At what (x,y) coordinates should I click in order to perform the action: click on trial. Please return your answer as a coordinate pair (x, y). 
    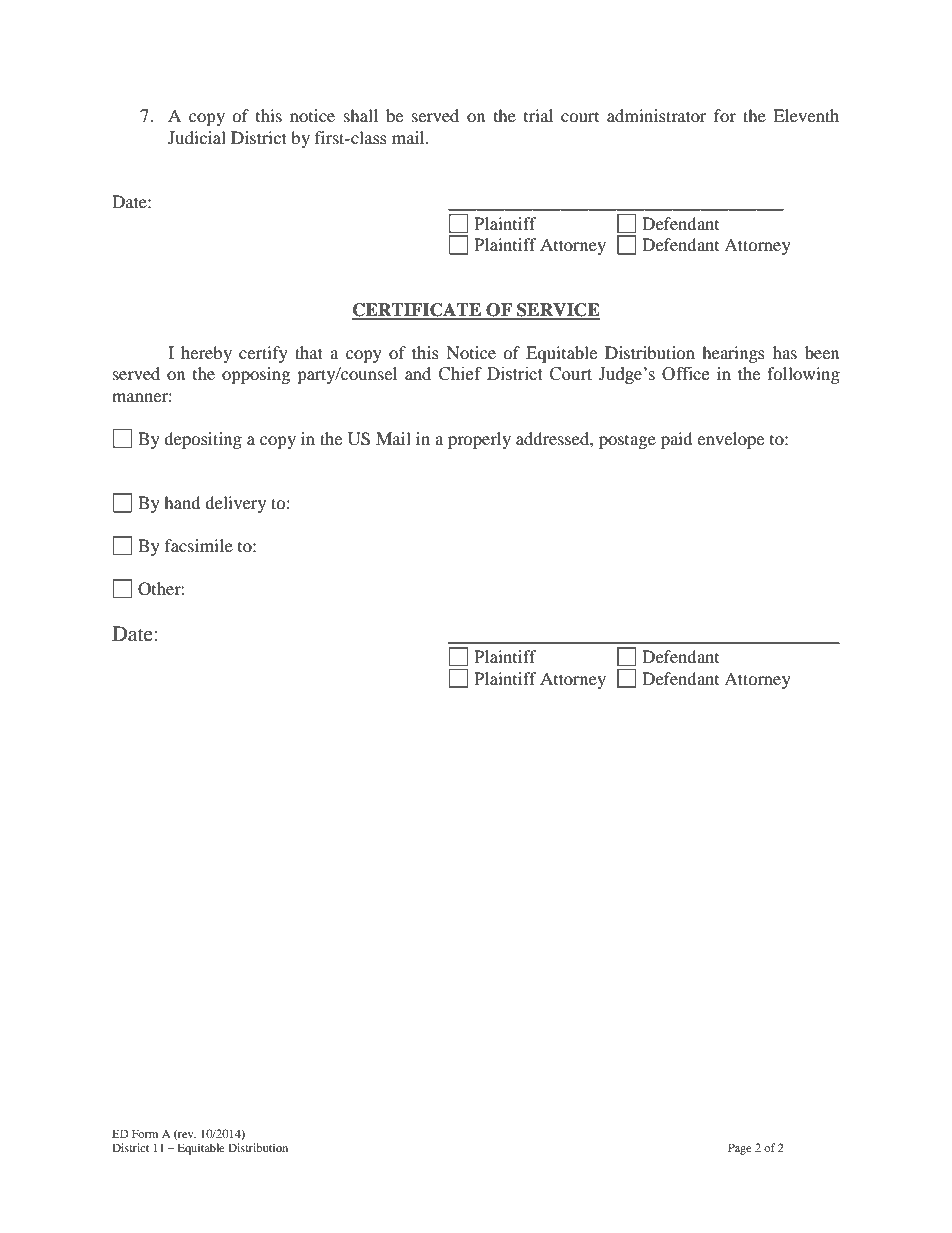
    Looking at the image, I should click on (538, 115).
